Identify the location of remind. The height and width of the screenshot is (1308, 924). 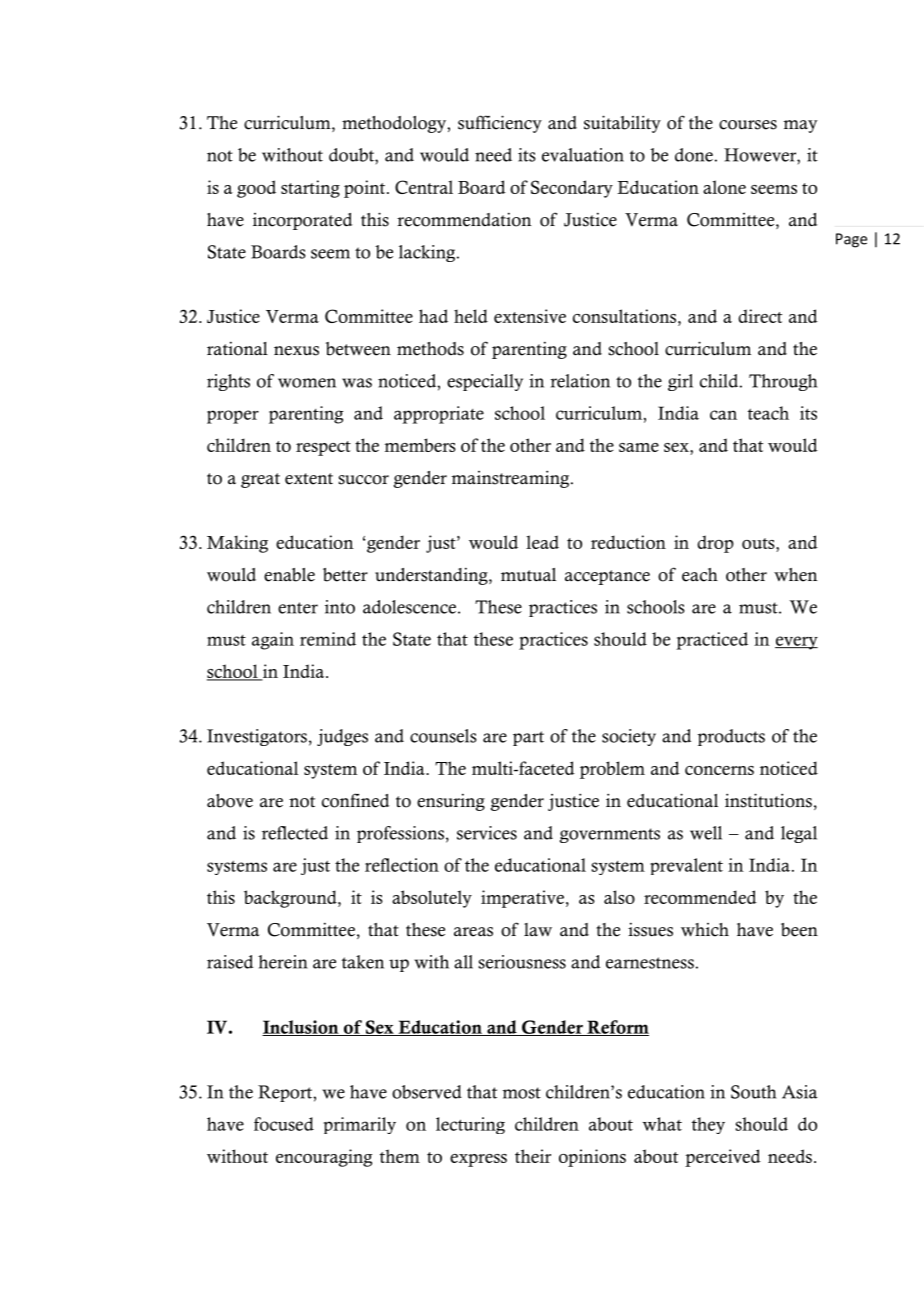
(328, 639).
